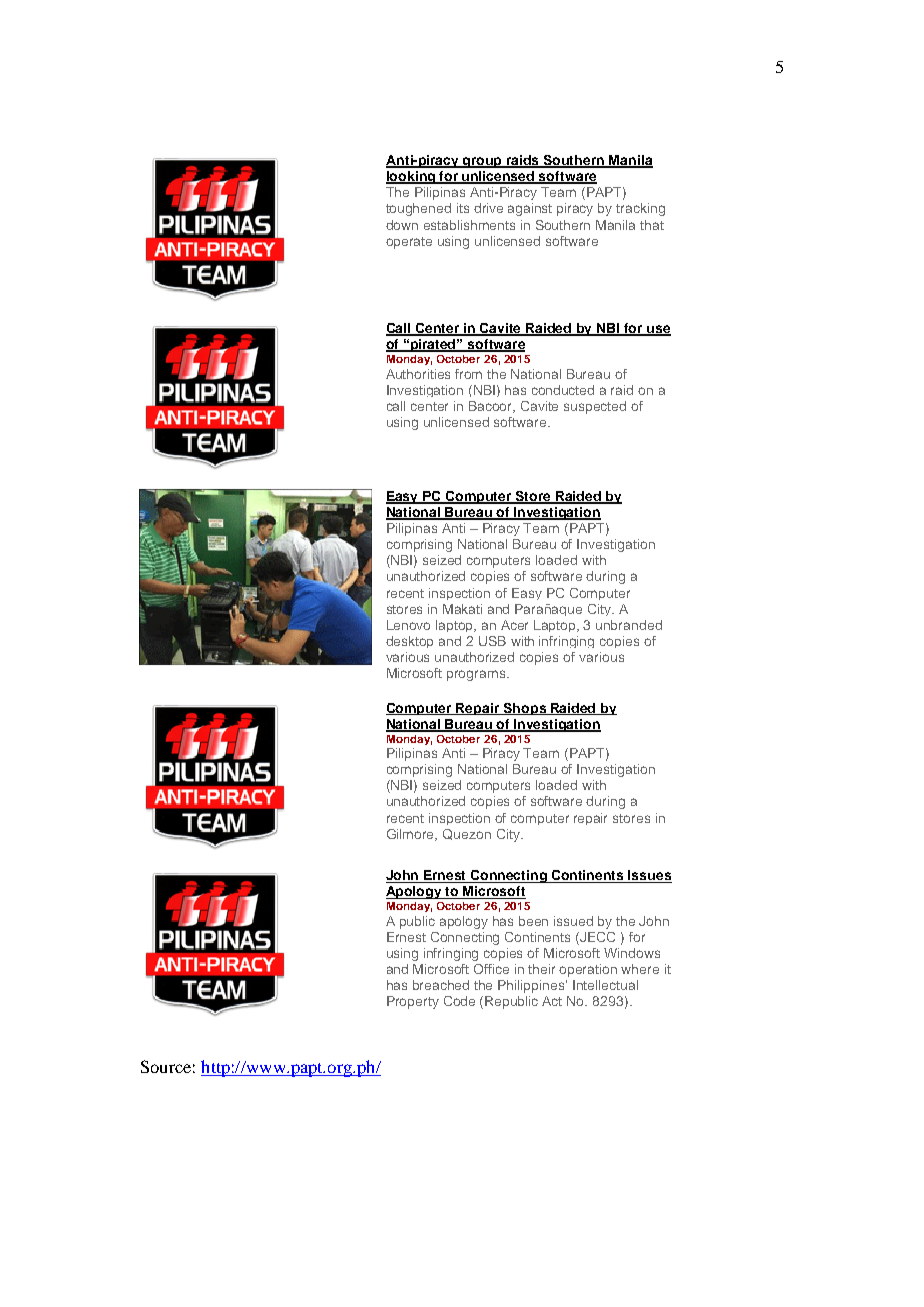 Image resolution: width=924 pixels, height=1307 pixels. What do you see at coordinates (573, 921) in the page?
I see `issued` at bounding box center [573, 921].
